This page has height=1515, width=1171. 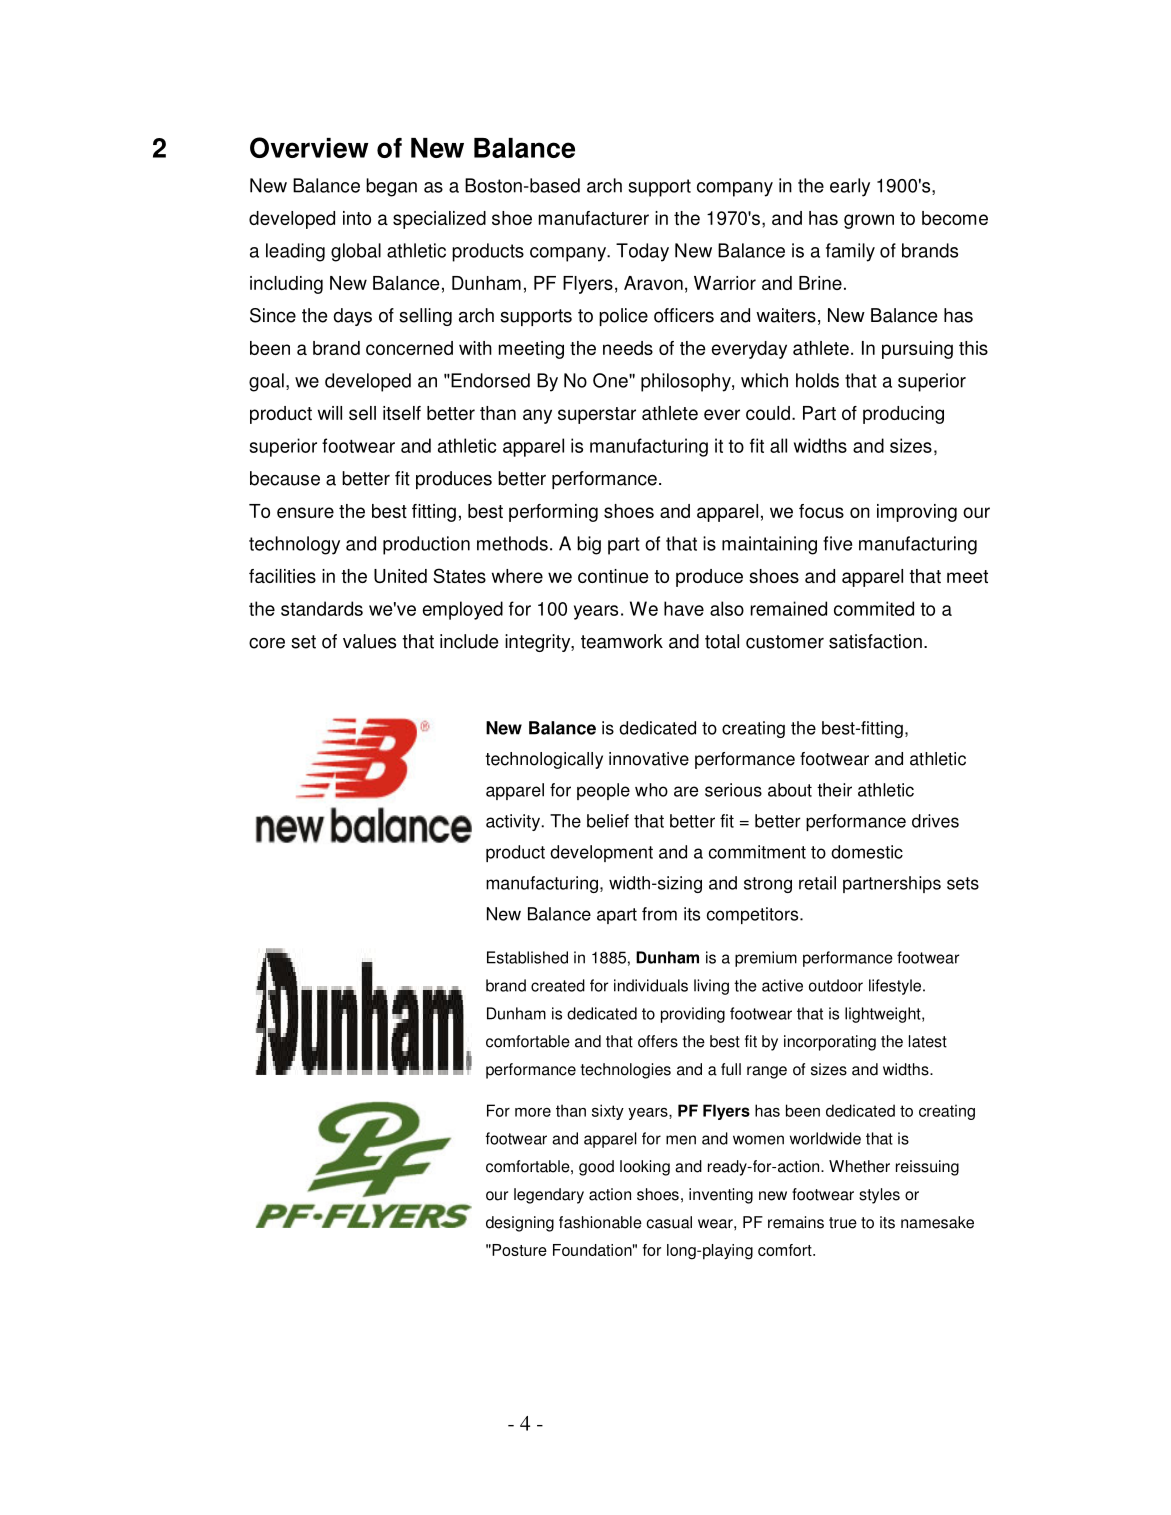 What do you see at coordinates (369, 641) in the page?
I see `values` at bounding box center [369, 641].
